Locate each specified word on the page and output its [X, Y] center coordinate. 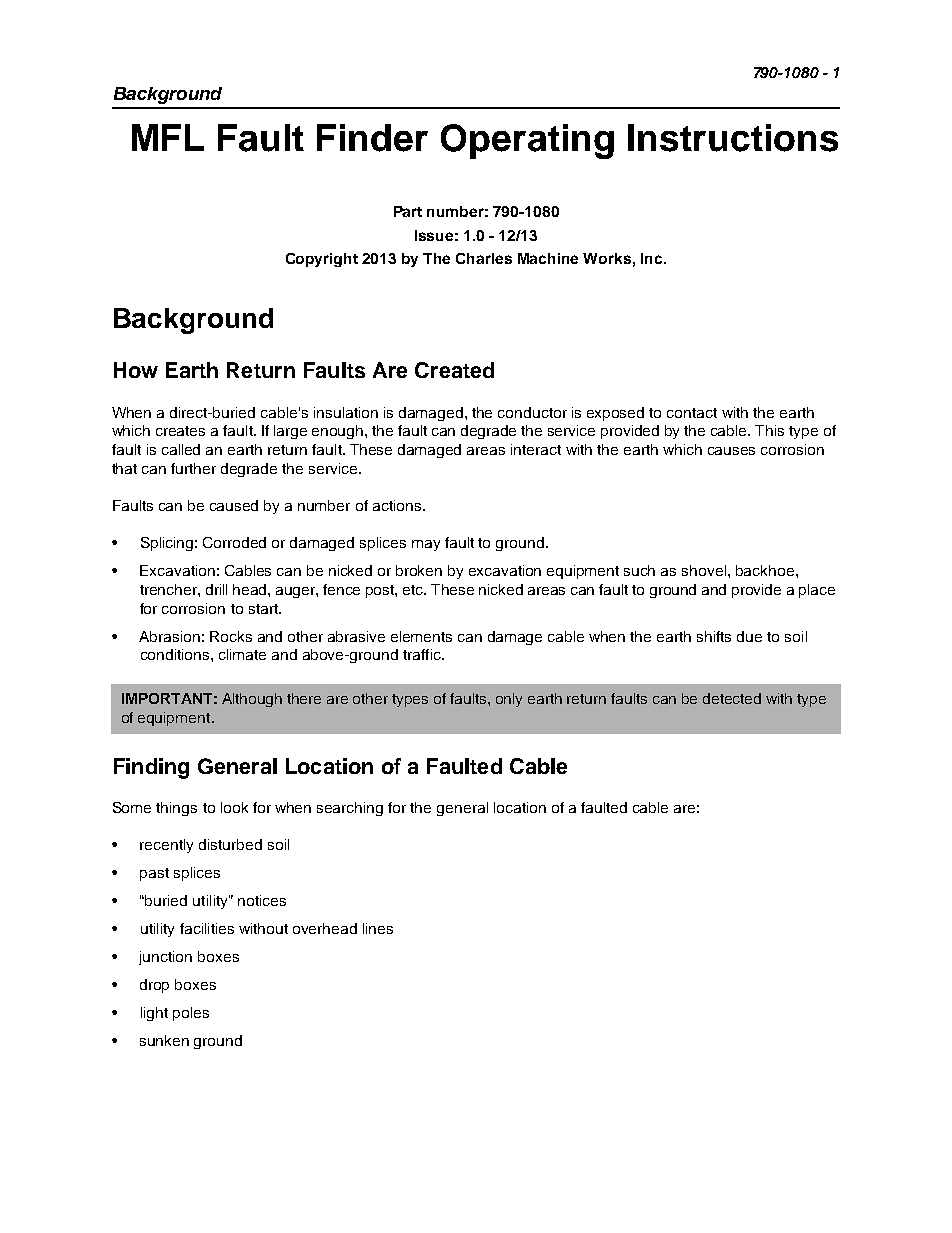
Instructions [733, 138]
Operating [527, 141]
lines [378, 928]
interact [536, 449]
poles [191, 1014]
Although [252, 700]
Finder [372, 138]
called [181, 449]
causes [731, 451]
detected [732, 698]
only [509, 700]
